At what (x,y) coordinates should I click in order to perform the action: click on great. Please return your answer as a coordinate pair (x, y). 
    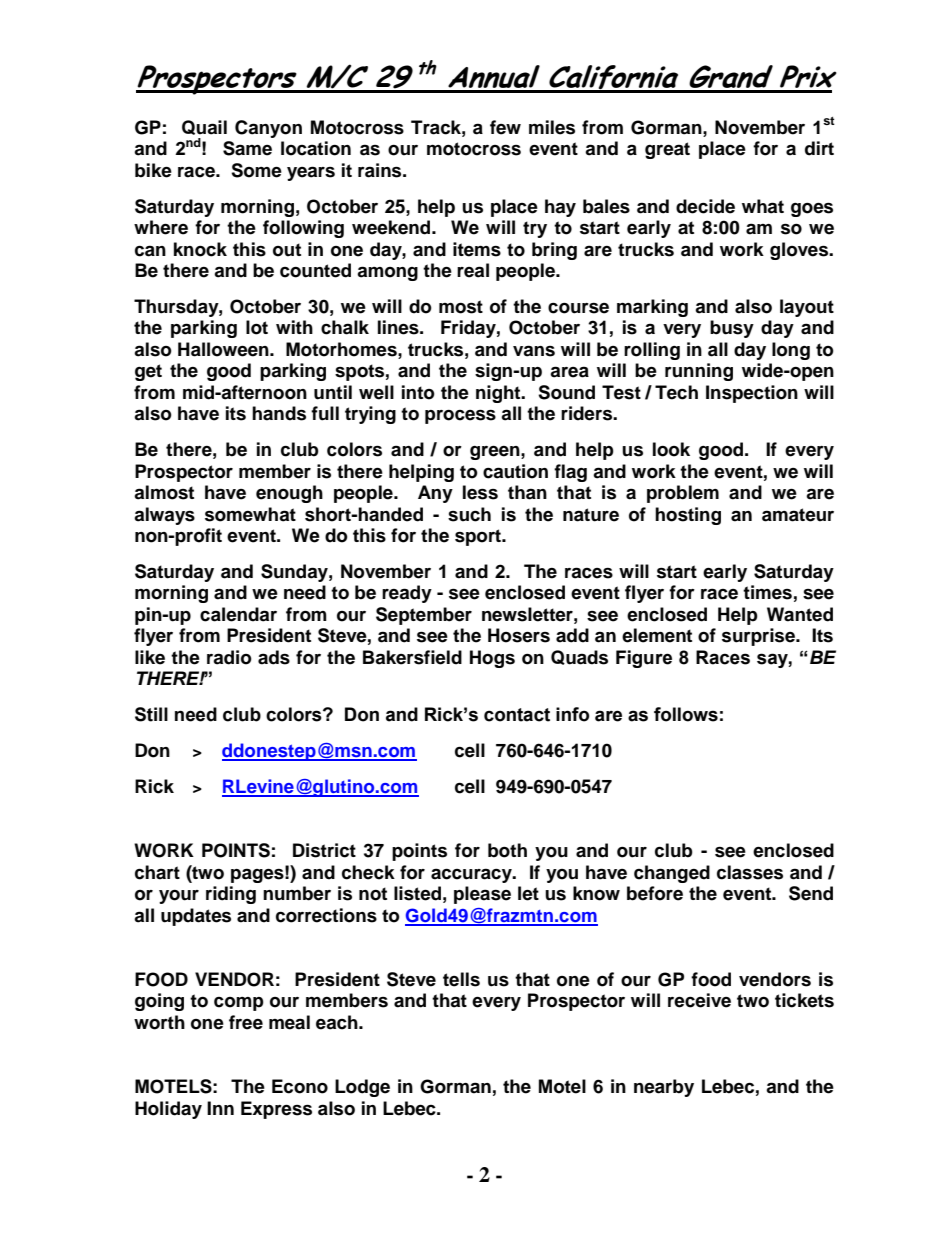
    Looking at the image, I should click on (667, 150).
